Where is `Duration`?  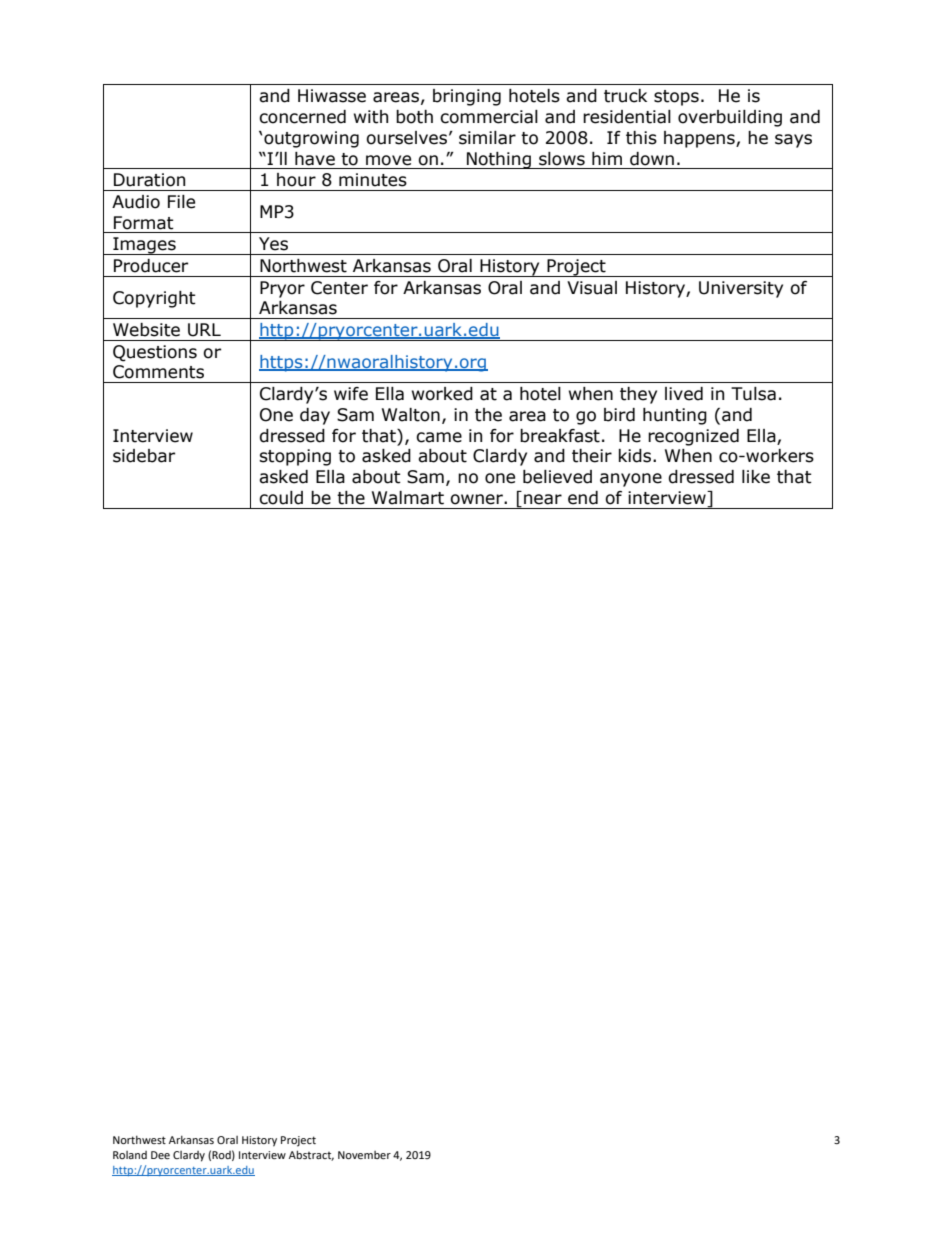
Duration is located at coordinates (149, 180).
